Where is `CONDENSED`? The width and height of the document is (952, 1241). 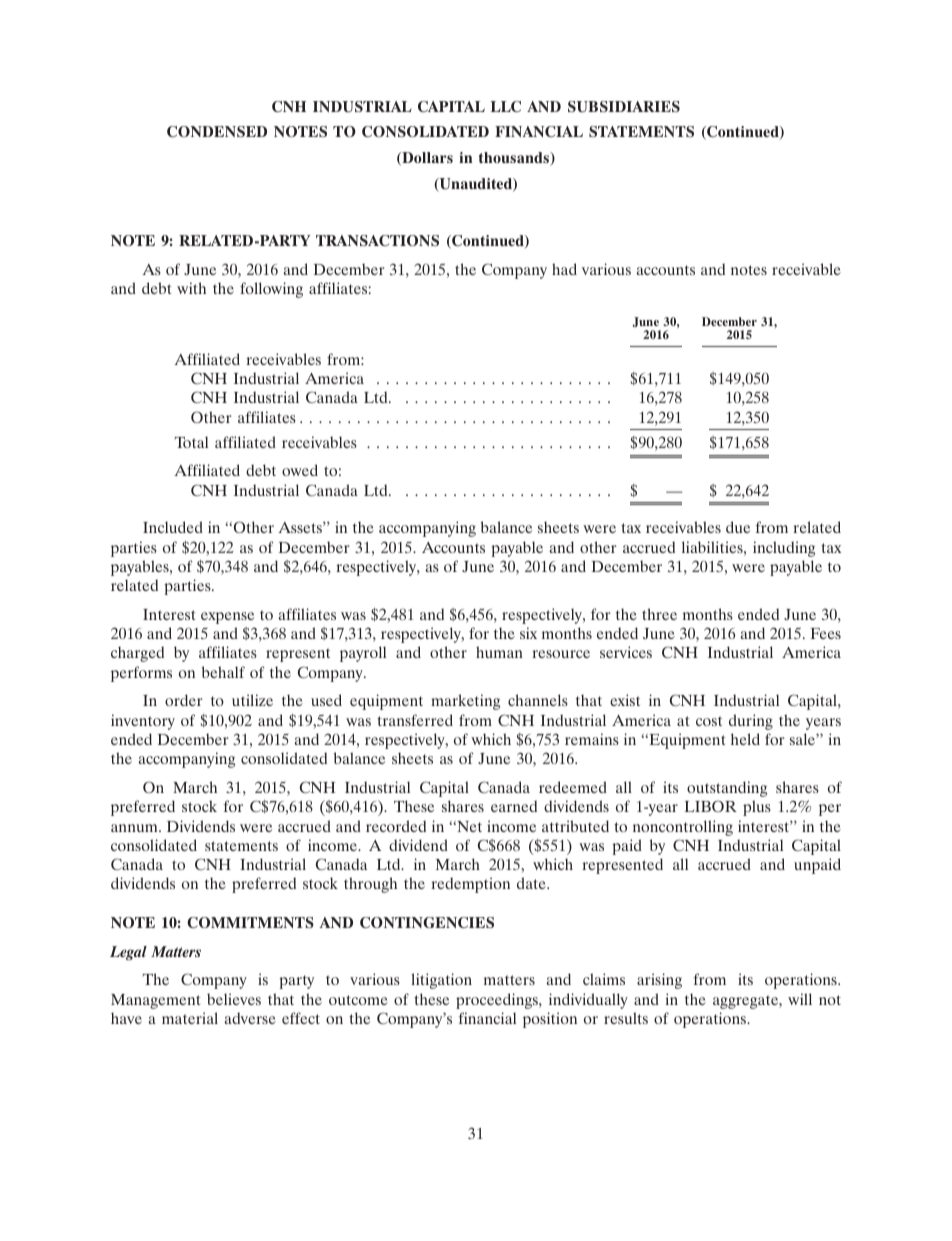 CONDENSED is located at coordinates (217, 131).
